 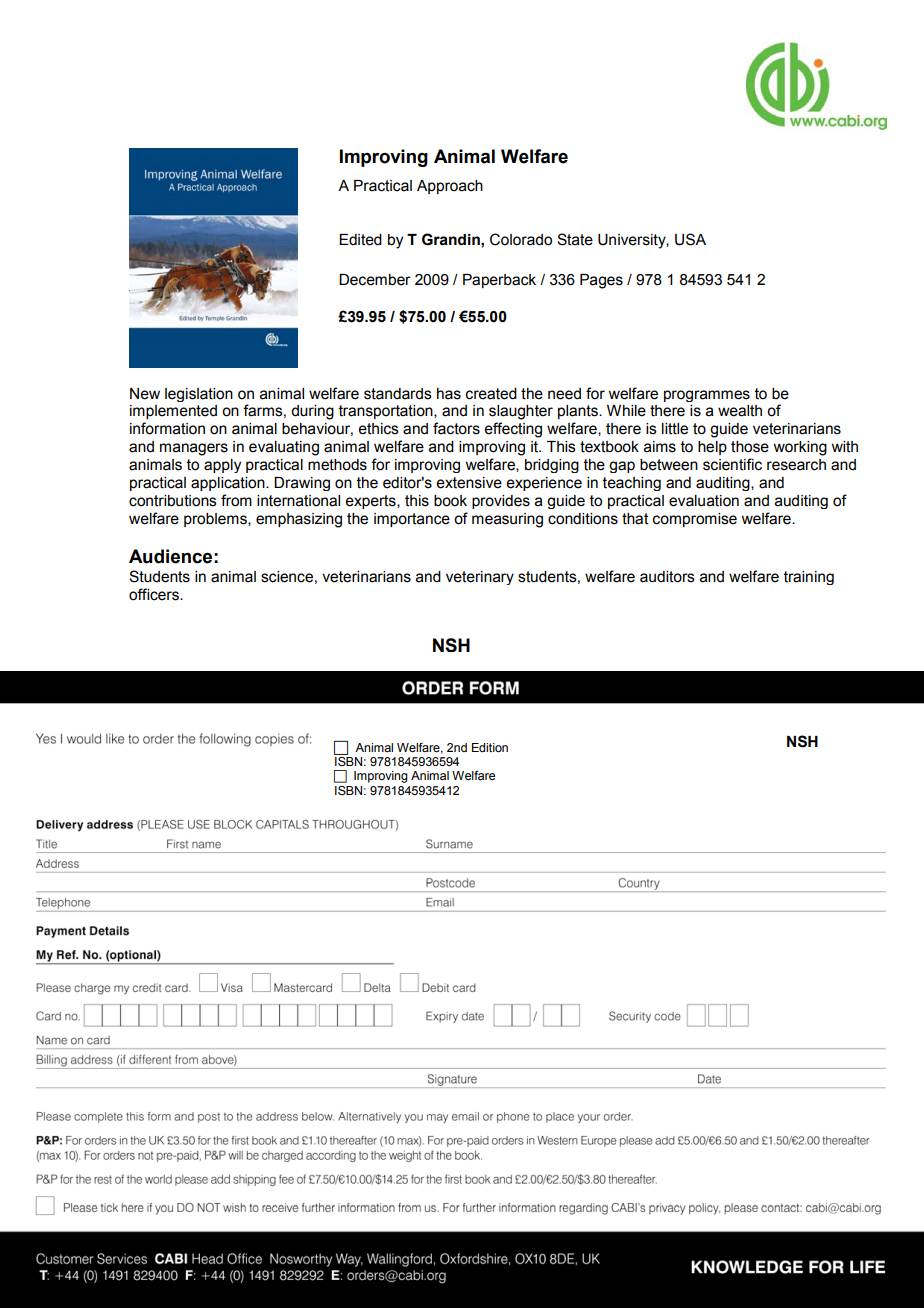 What do you see at coordinates (222, 466) in the screenshot?
I see `apply` at bounding box center [222, 466].
